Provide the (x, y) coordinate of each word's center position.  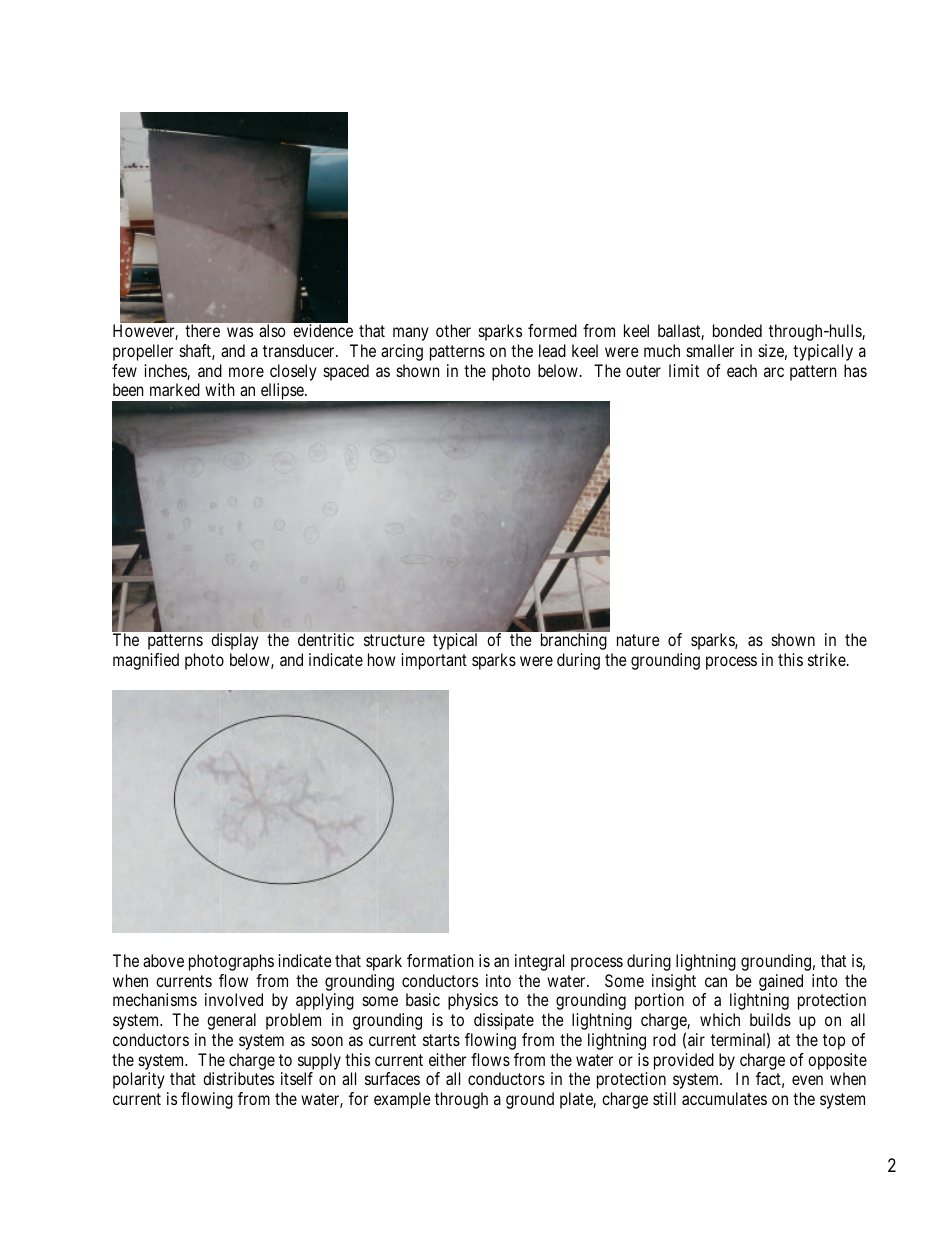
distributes (238, 1078)
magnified (146, 661)
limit (684, 370)
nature (638, 640)
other (453, 330)
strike (828, 659)
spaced (346, 372)
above (163, 960)
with (220, 389)
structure (394, 640)
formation (440, 960)
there (202, 330)
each (742, 370)
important (434, 661)
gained (781, 984)
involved (234, 999)
